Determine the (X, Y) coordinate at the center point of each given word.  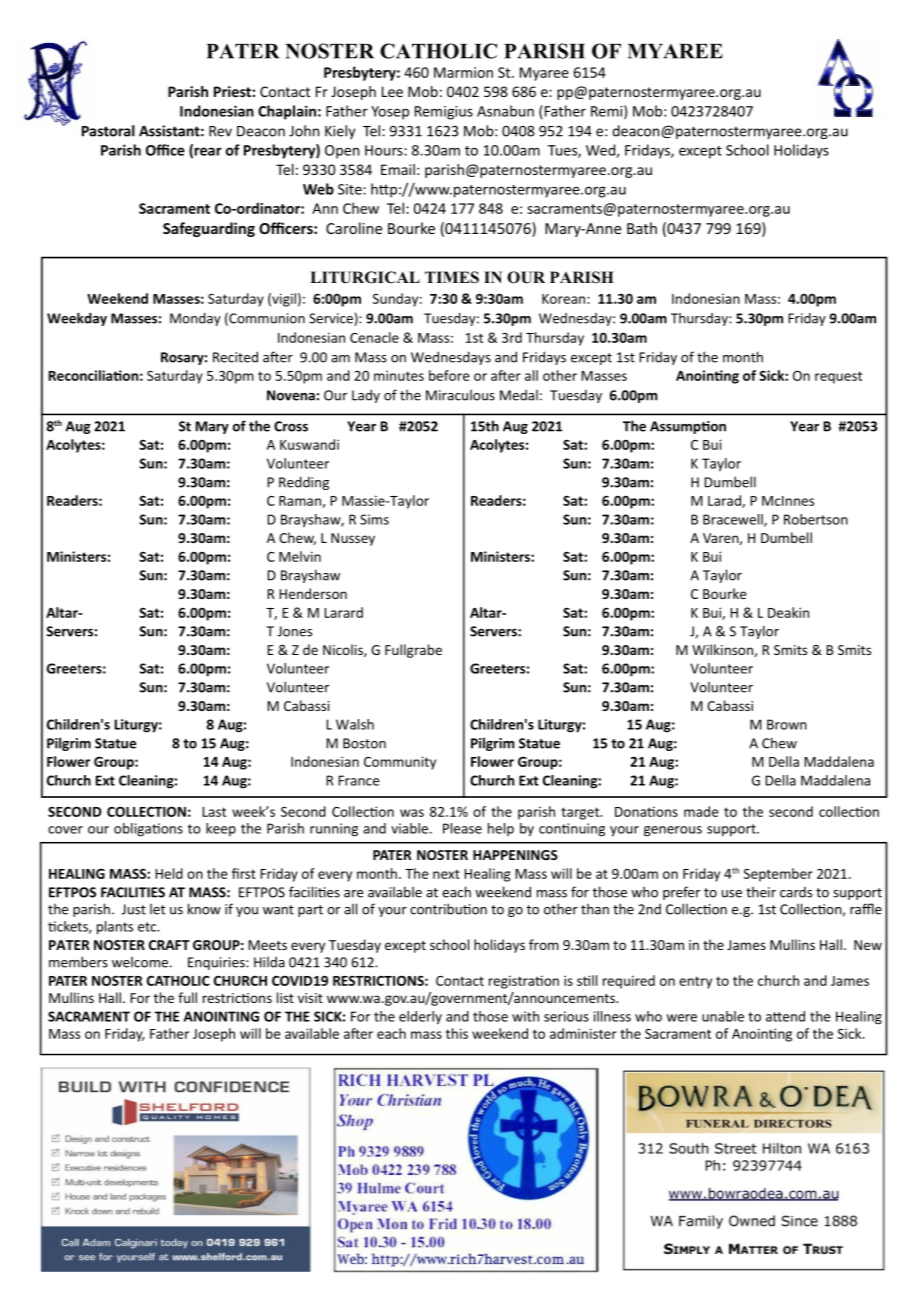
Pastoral (108, 131)
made (701, 811)
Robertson (816, 519)
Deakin (788, 612)
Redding (304, 483)
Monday (195, 319)
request (838, 377)
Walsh (355, 724)
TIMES (452, 277)
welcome (140, 962)
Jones (295, 631)
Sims (374, 519)
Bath (642, 228)
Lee (392, 91)
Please (462, 828)
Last (214, 812)
